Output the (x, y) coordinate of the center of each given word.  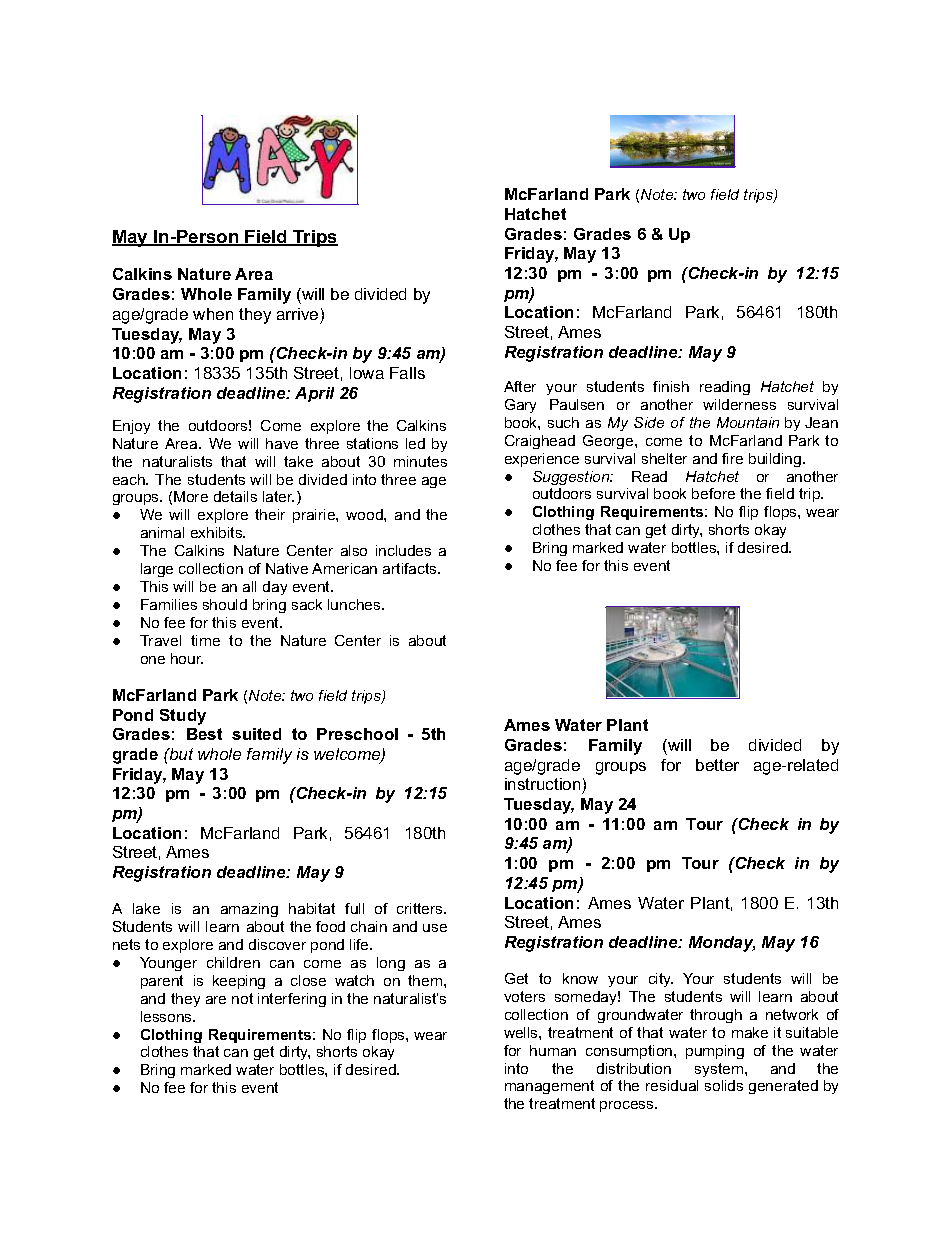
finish (671, 386)
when (213, 314)
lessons (168, 1016)
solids (724, 1085)
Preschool (357, 734)
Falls (407, 373)
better (717, 765)
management (549, 1087)
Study (183, 717)
